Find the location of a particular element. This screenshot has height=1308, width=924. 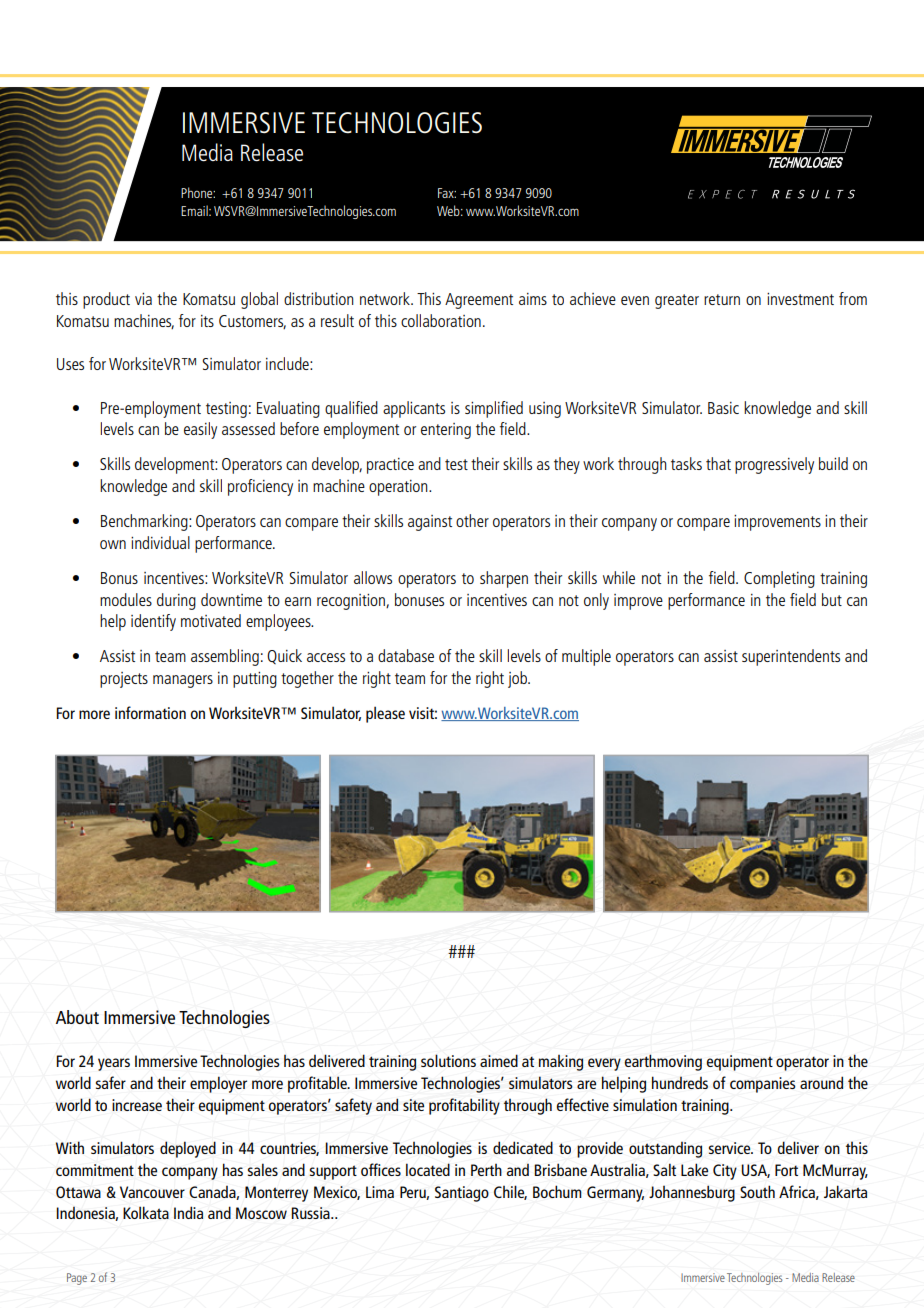

identify is located at coordinates (153, 622).
